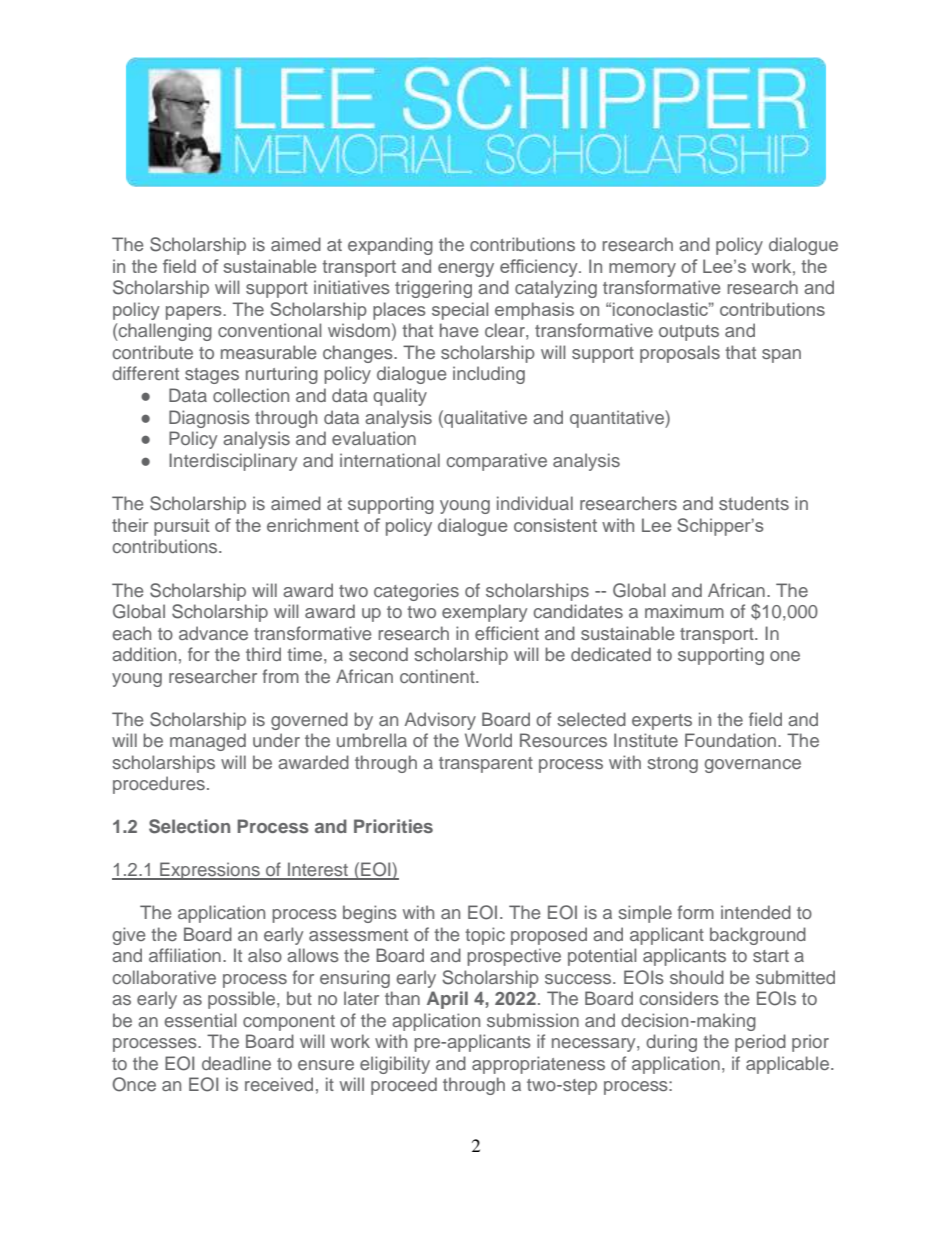 This document has height=1233, width=952. I want to click on maximum, so click(684, 611).
